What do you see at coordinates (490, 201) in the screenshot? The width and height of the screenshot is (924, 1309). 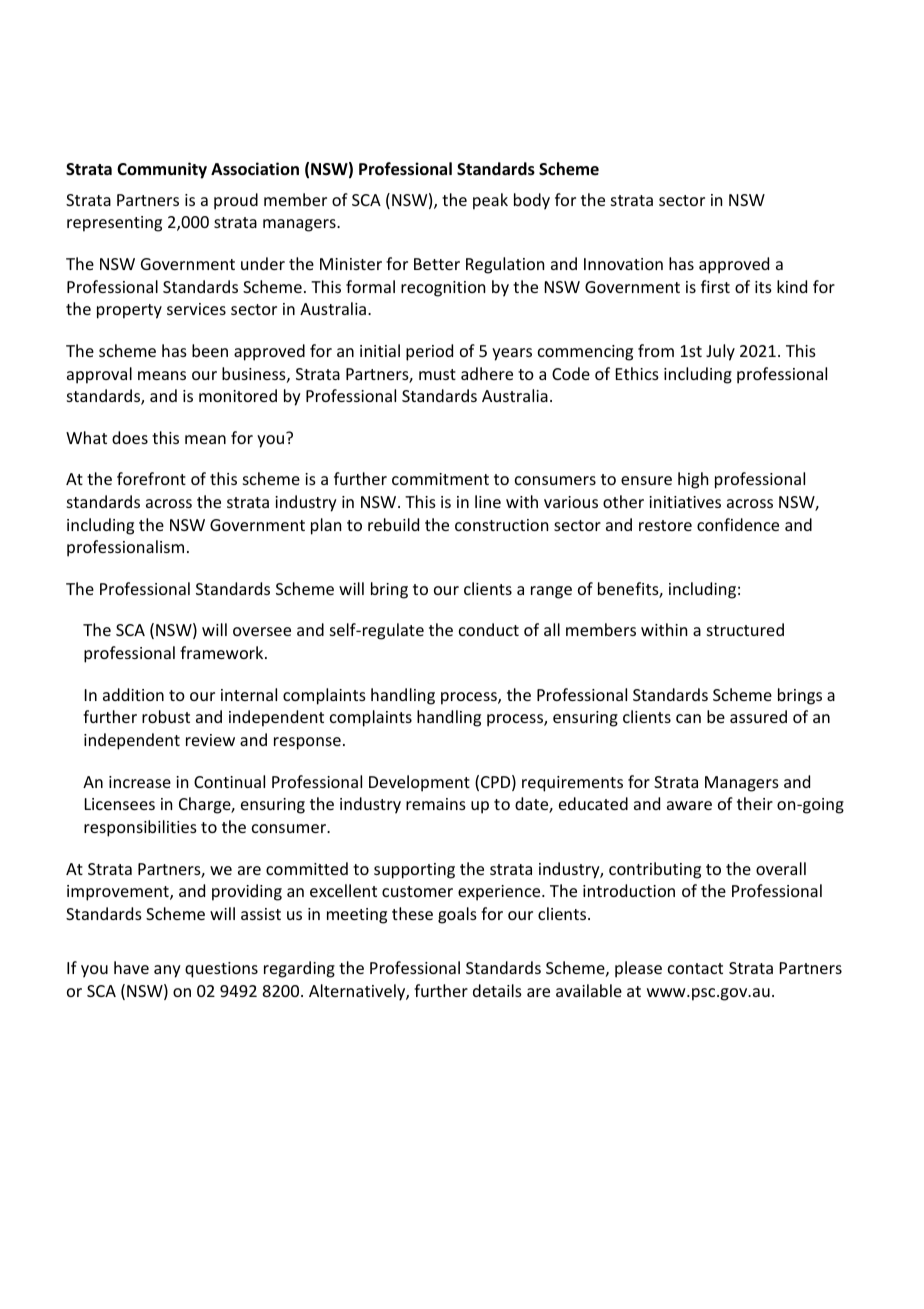 I see `peak` at bounding box center [490, 201].
